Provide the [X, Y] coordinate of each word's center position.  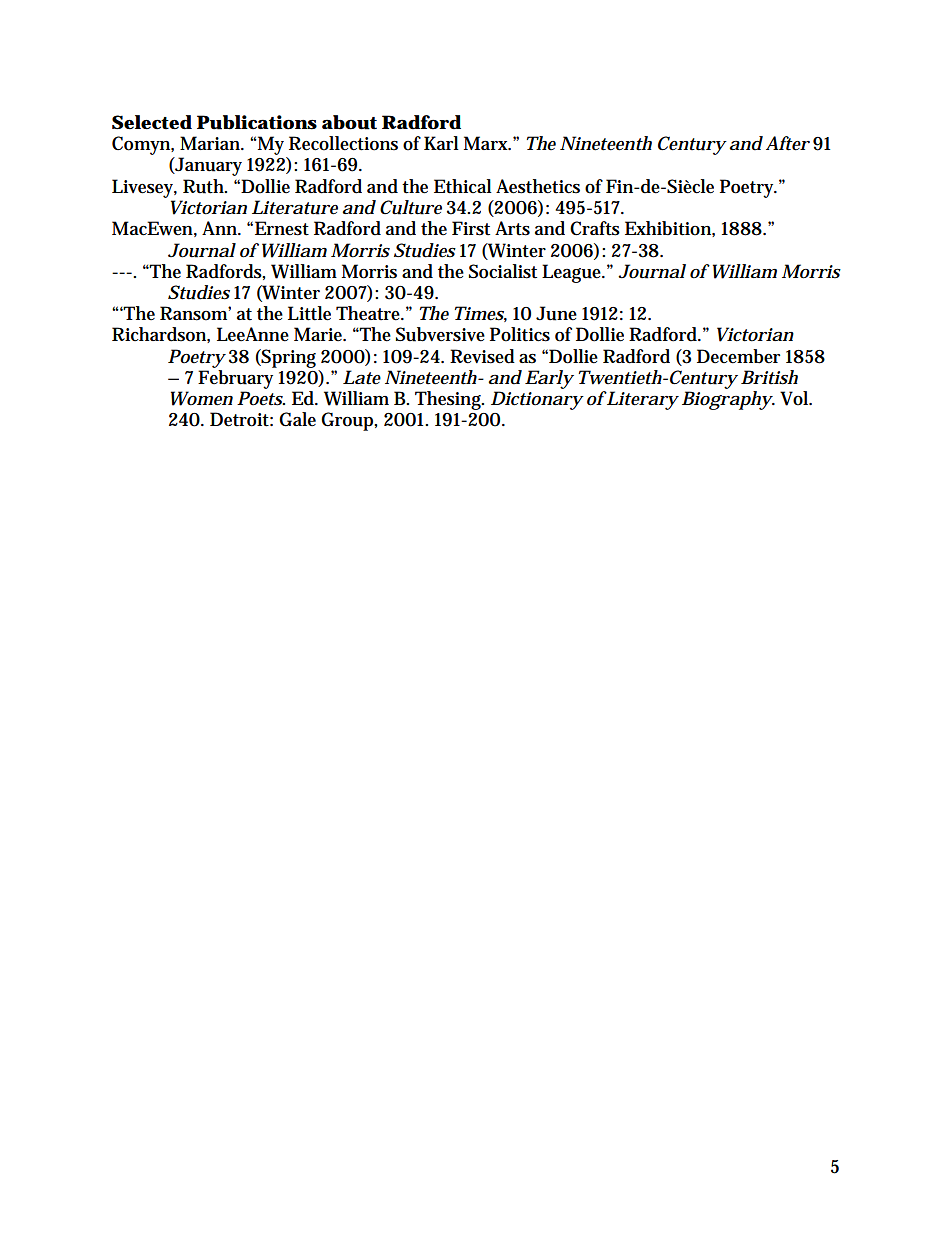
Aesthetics [538, 186]
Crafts [595, 228]
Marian [211, 143]
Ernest [282, 228]
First [471, 228]
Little [309, 313]
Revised [482, 356]
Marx [487, 143]
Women [202, 398]
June [556, 313]
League [573, 273]
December [738, 356]
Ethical [463, 186]
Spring [288, 358]
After [788, 143]
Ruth [205, 186]
